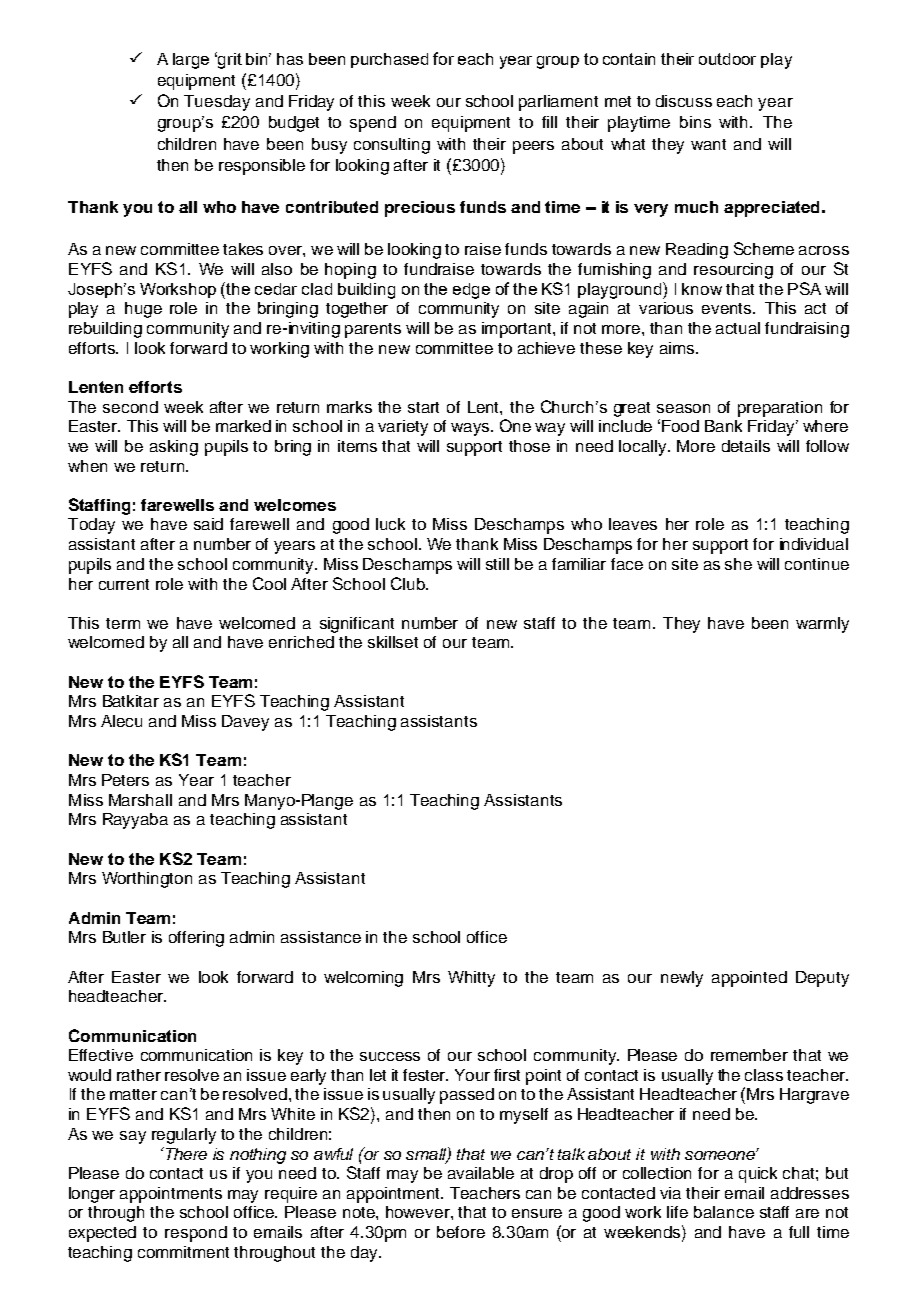  What do you see at coordinates (727, 59) in the image?
I see `outdoor` at bounding box center [727, 59].
